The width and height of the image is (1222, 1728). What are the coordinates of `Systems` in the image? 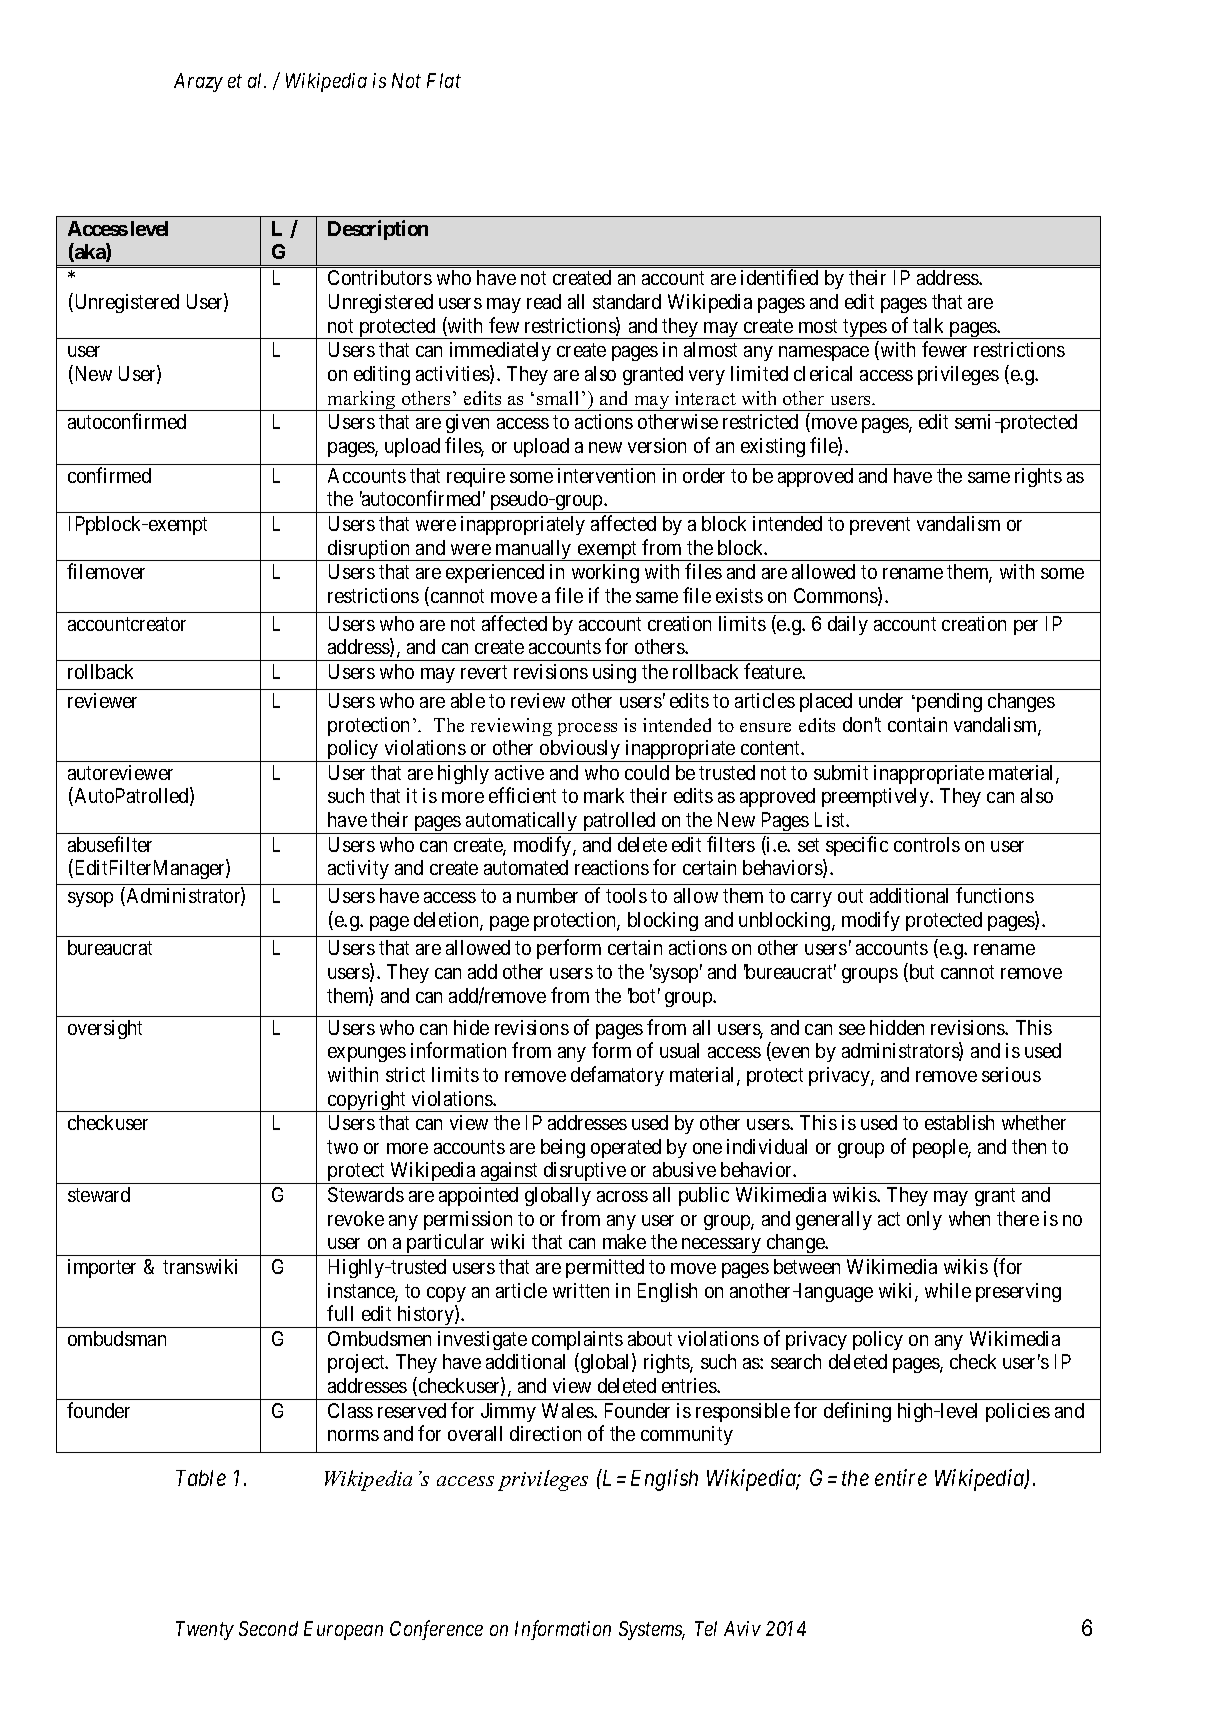 It's located at (652, 1630).
